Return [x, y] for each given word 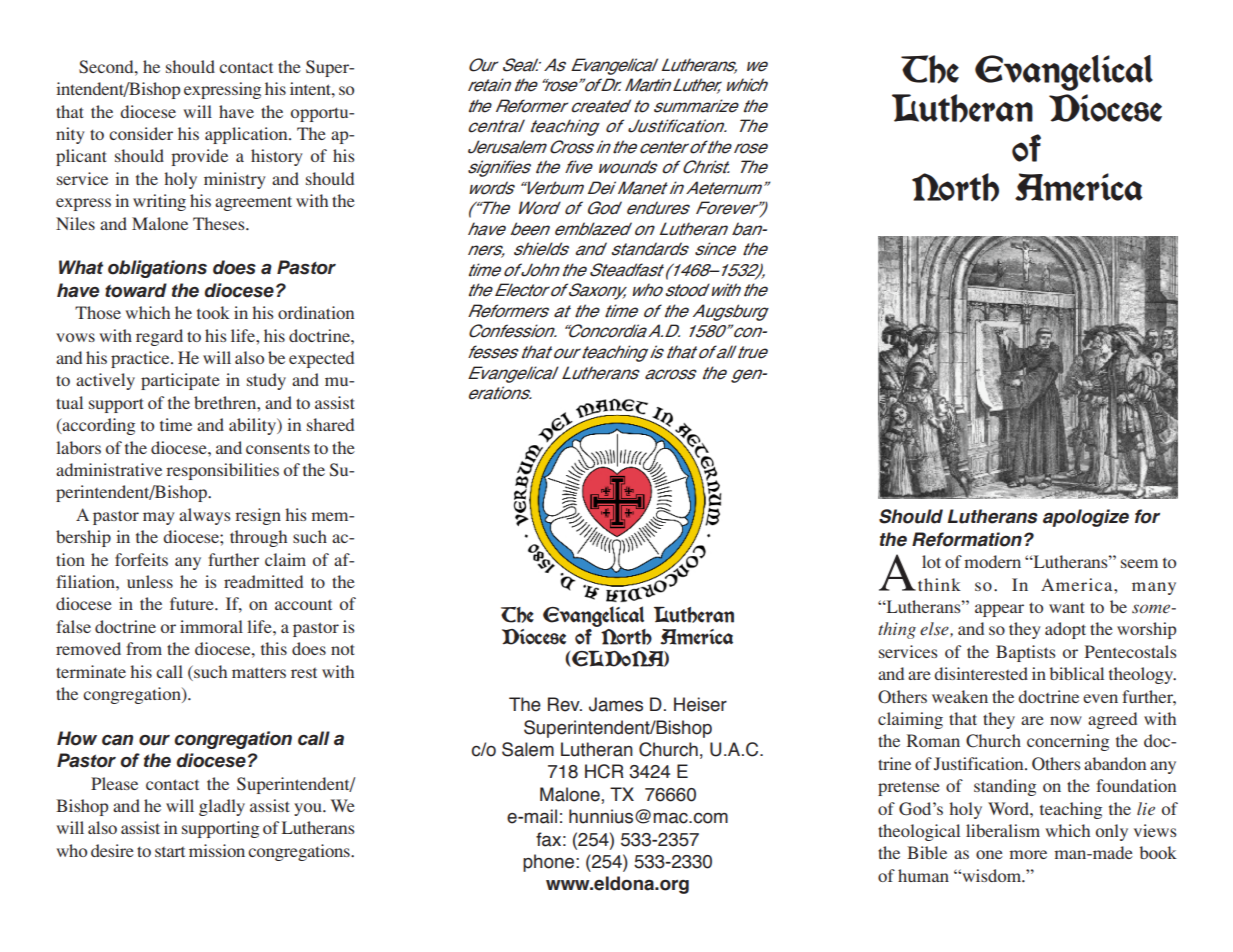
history [277, 157]
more [1028, 854]
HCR [604, 771]
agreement [253, 203]
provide [199, 157]
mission [217, 850]
